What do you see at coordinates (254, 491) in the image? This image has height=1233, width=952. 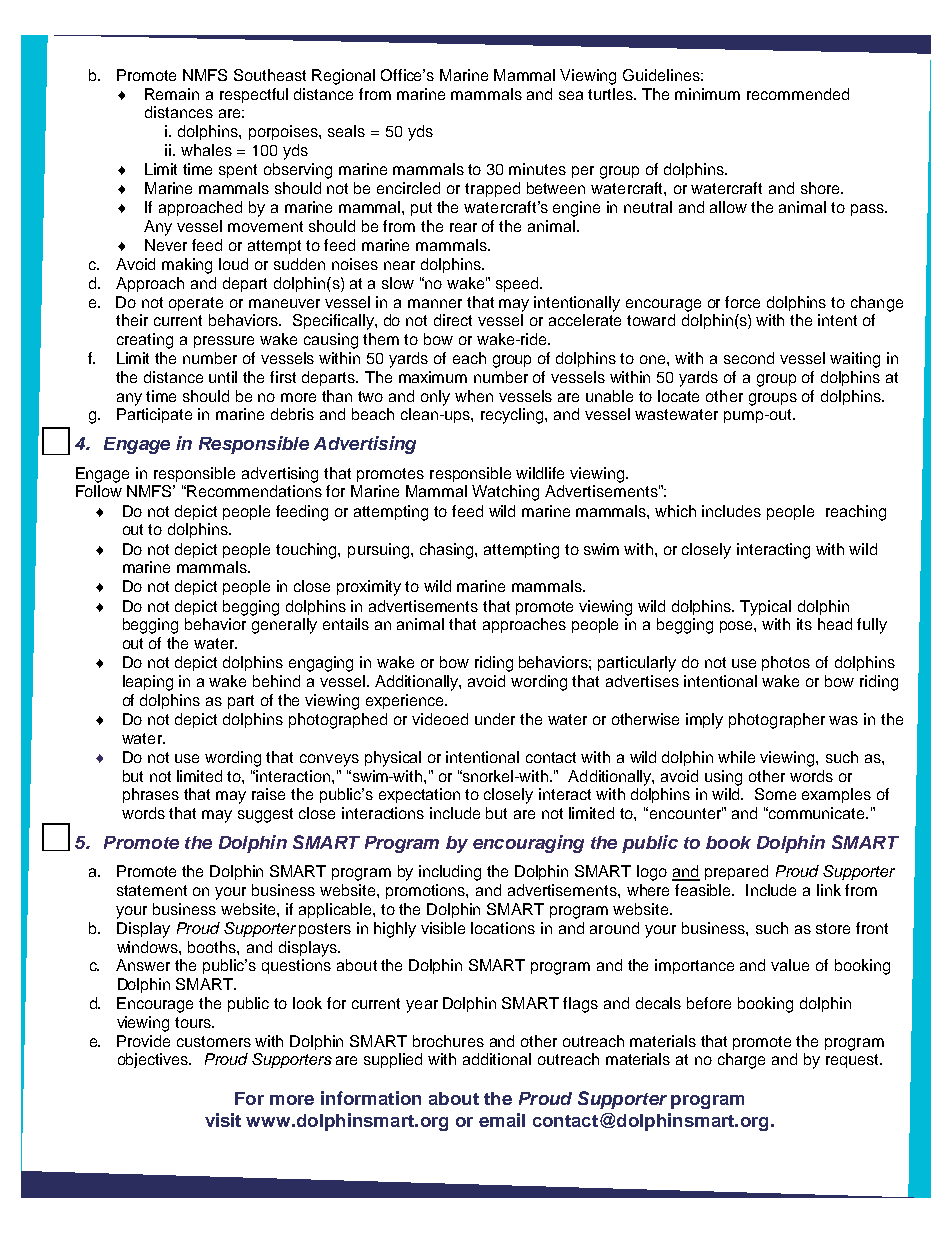 I see `Recommendations` at bounding box center [254, 491].
